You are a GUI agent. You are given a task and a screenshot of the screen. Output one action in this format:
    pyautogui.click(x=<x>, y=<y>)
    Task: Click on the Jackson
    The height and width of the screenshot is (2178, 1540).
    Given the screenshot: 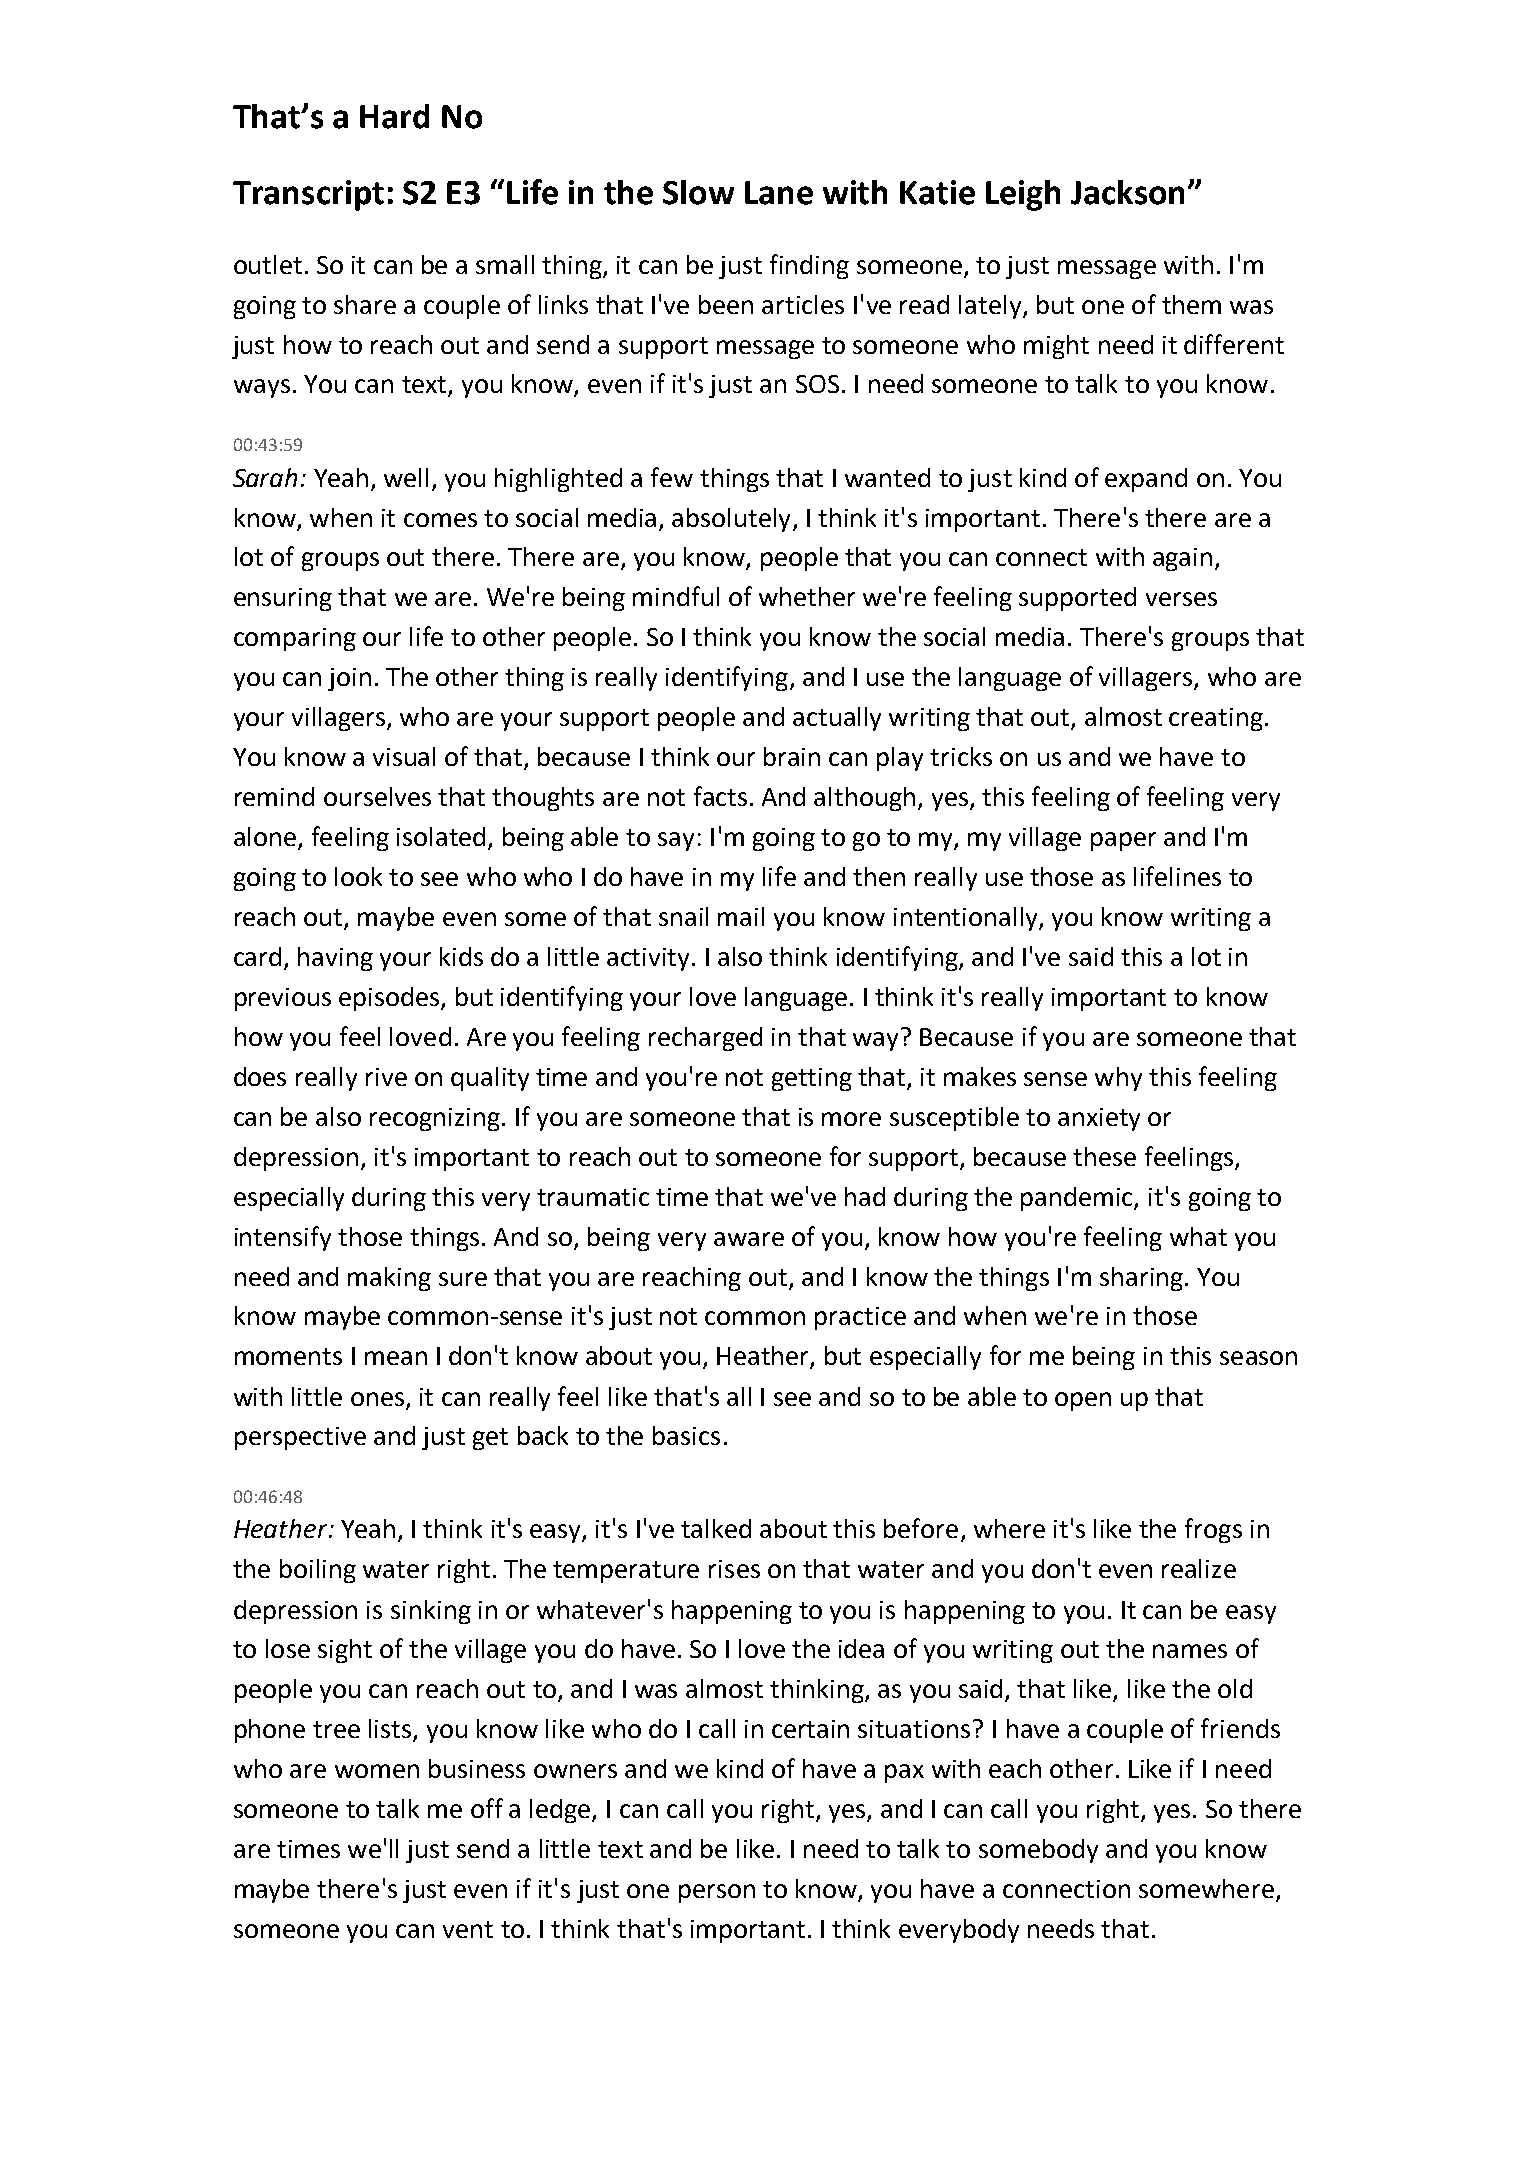 What is the action you would take?
    pyautogui.click(x=1127, y=192)
